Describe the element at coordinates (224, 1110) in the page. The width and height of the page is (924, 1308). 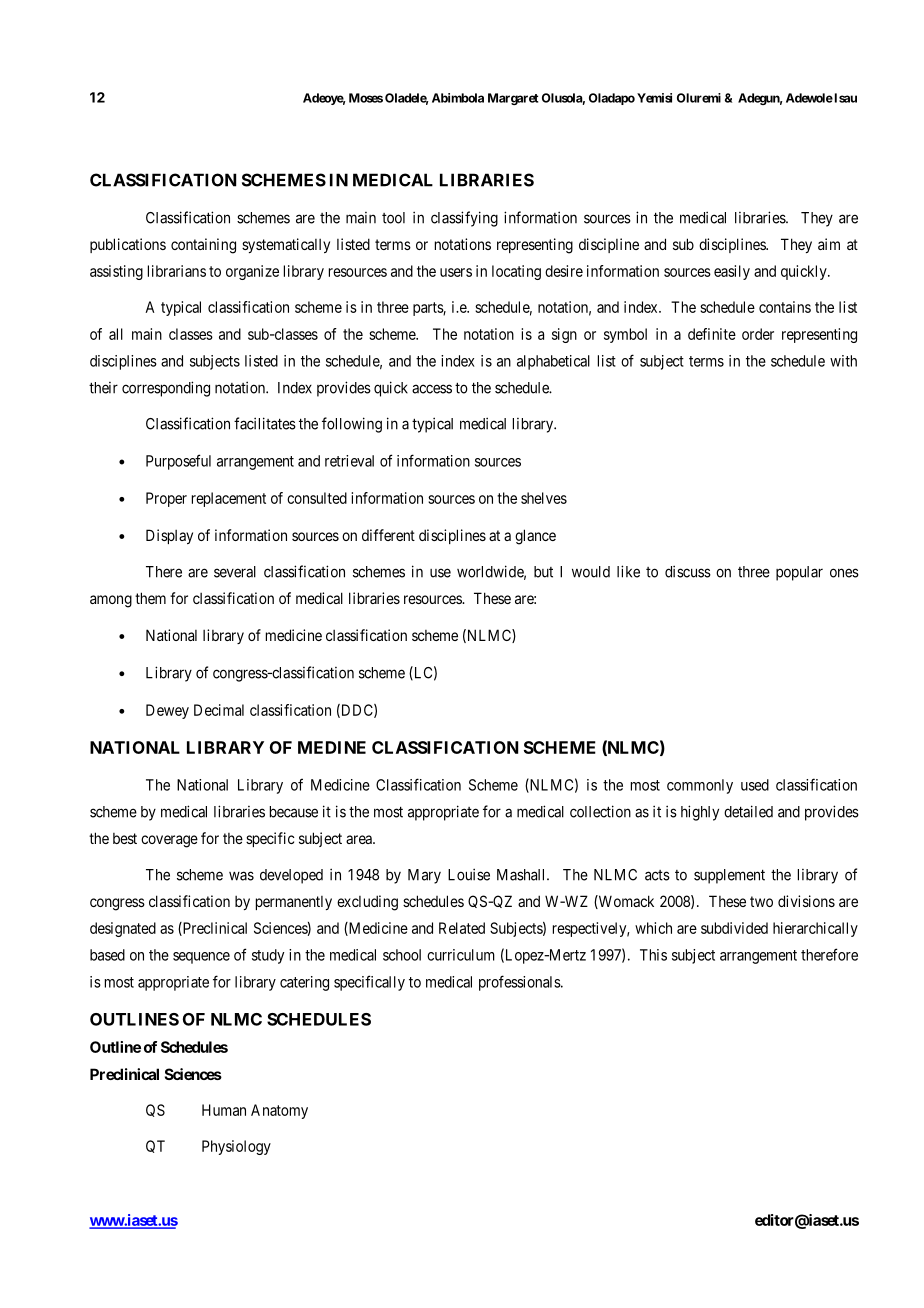
I see `Human` at that location.
